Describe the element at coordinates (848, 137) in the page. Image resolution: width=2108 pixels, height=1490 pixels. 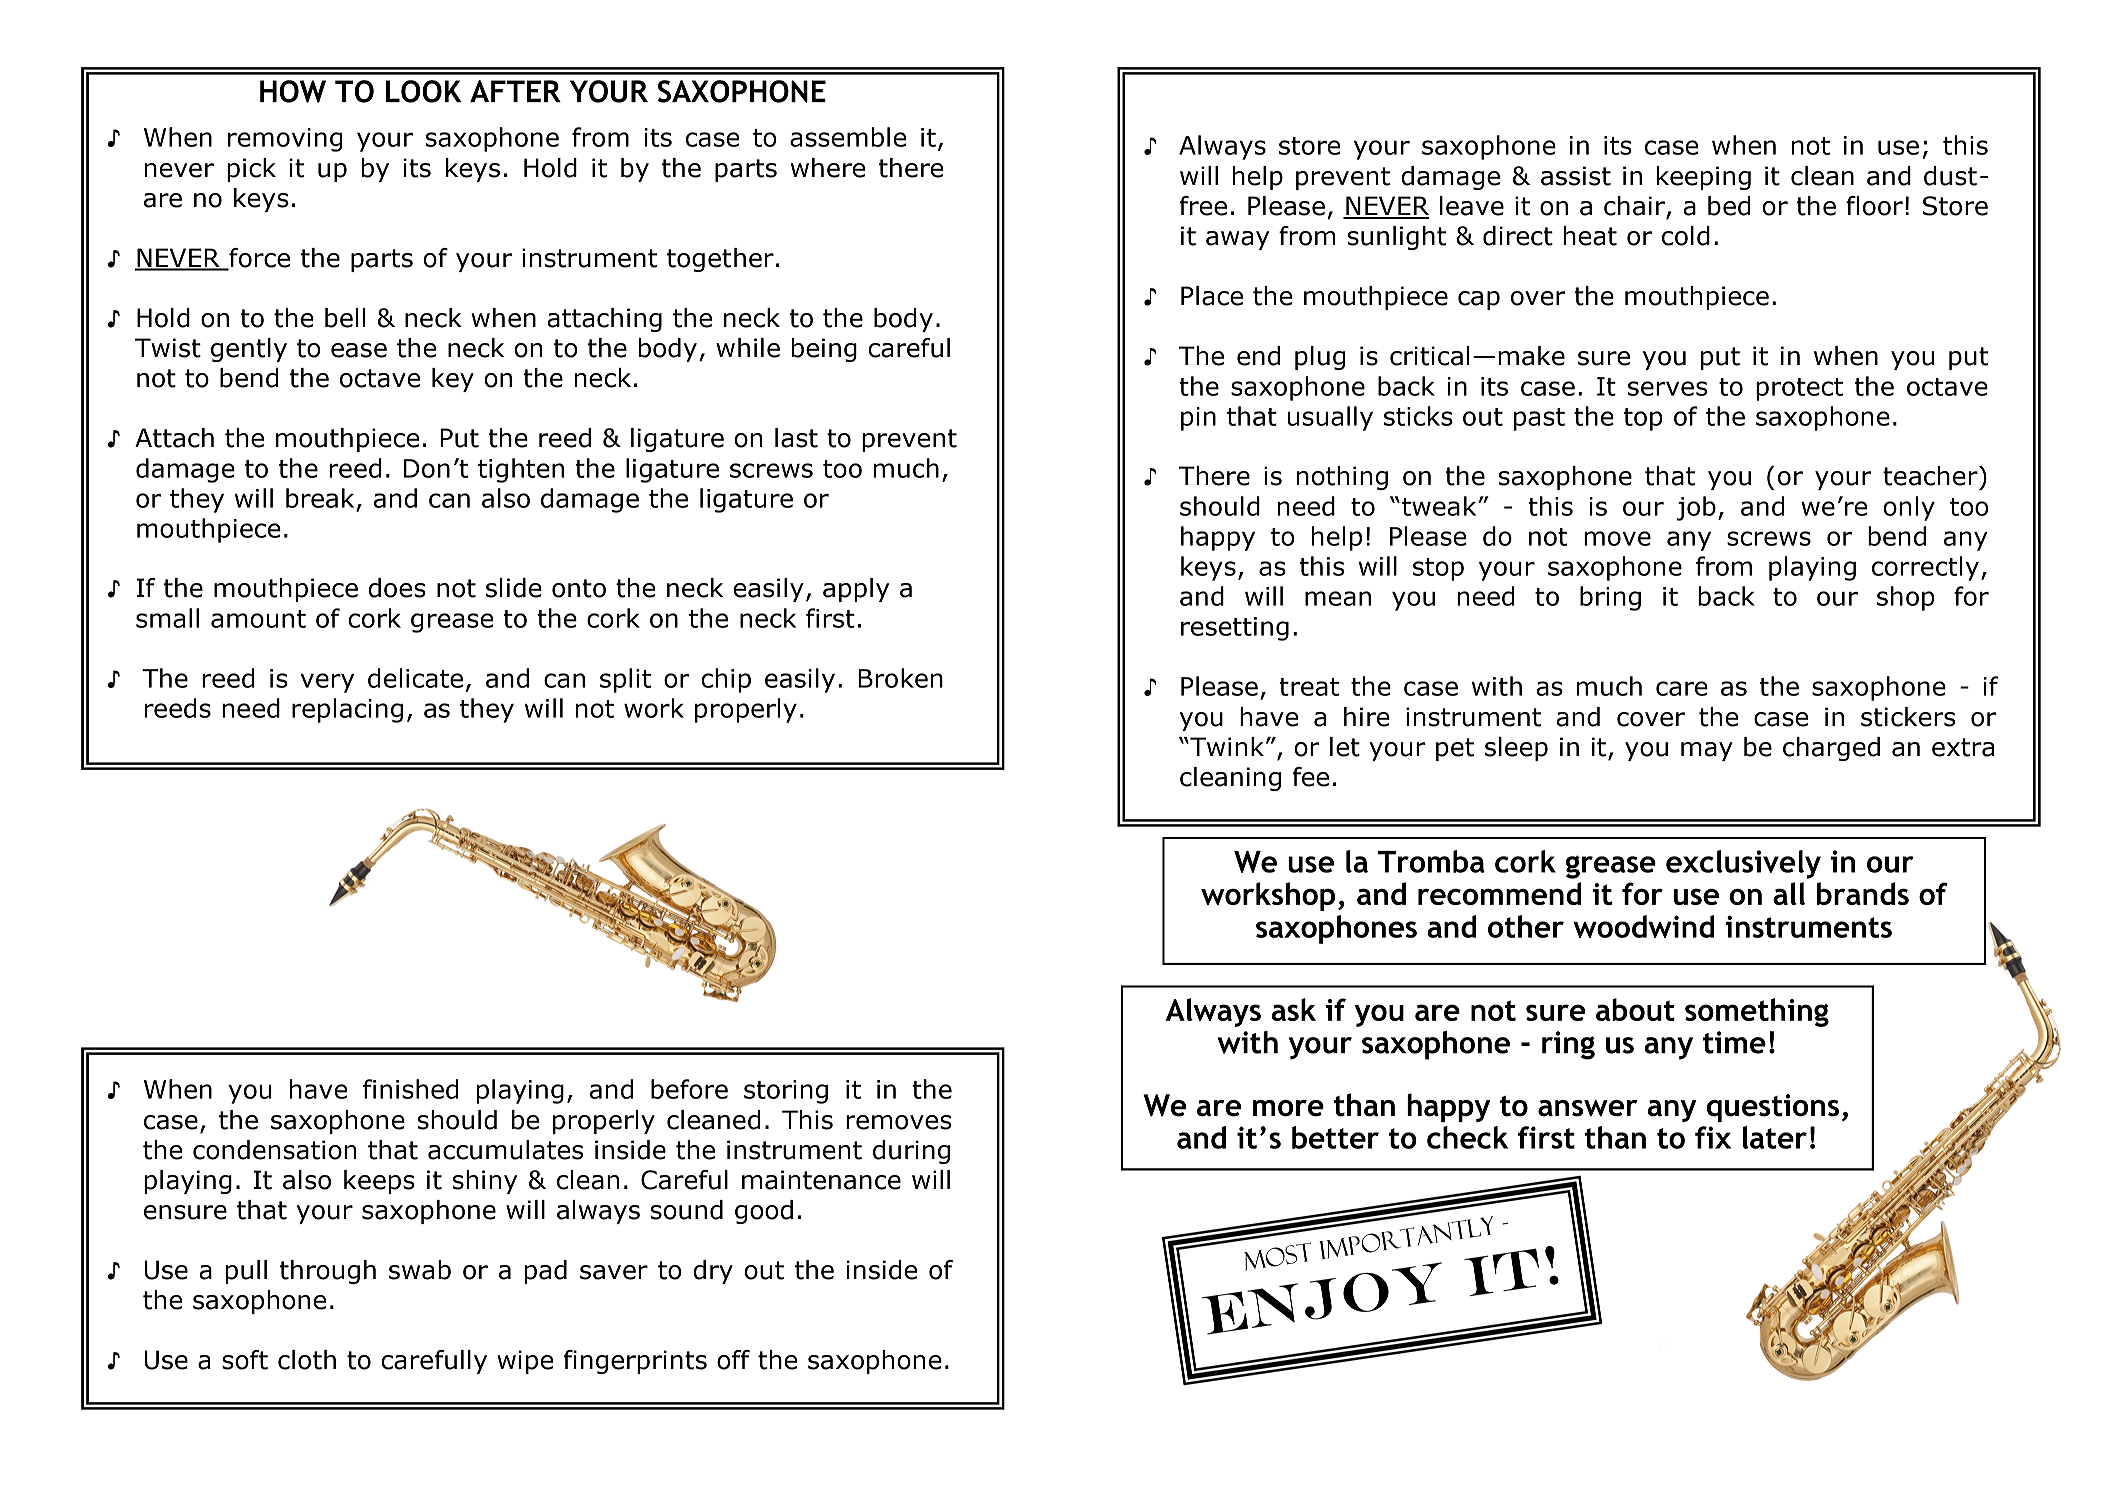
I see `assemble` at that location.
